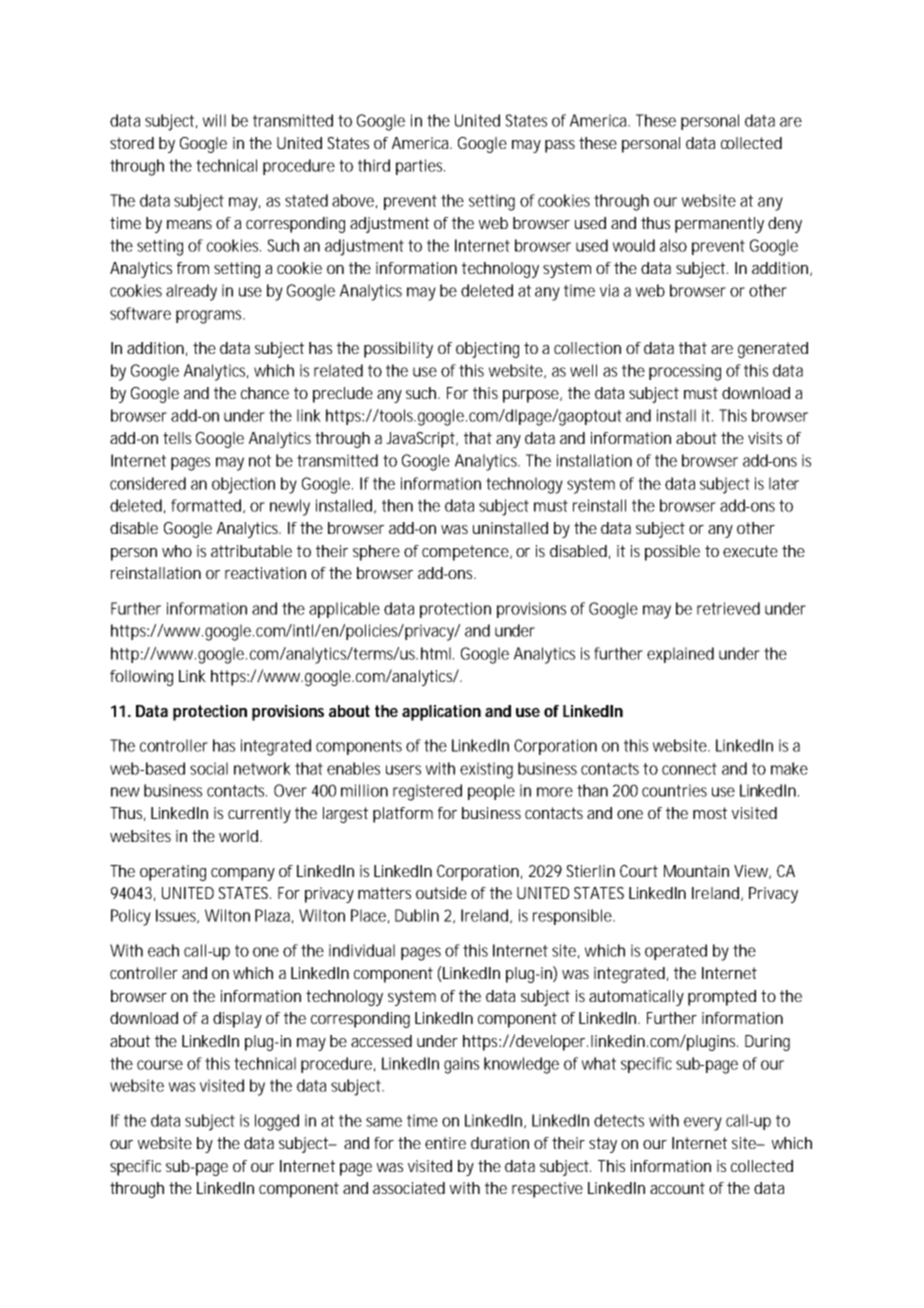 The height and width of the image is (1308, 924). Describe the element at coordinates (680, 655) in the image. I see `explained` at that location.
